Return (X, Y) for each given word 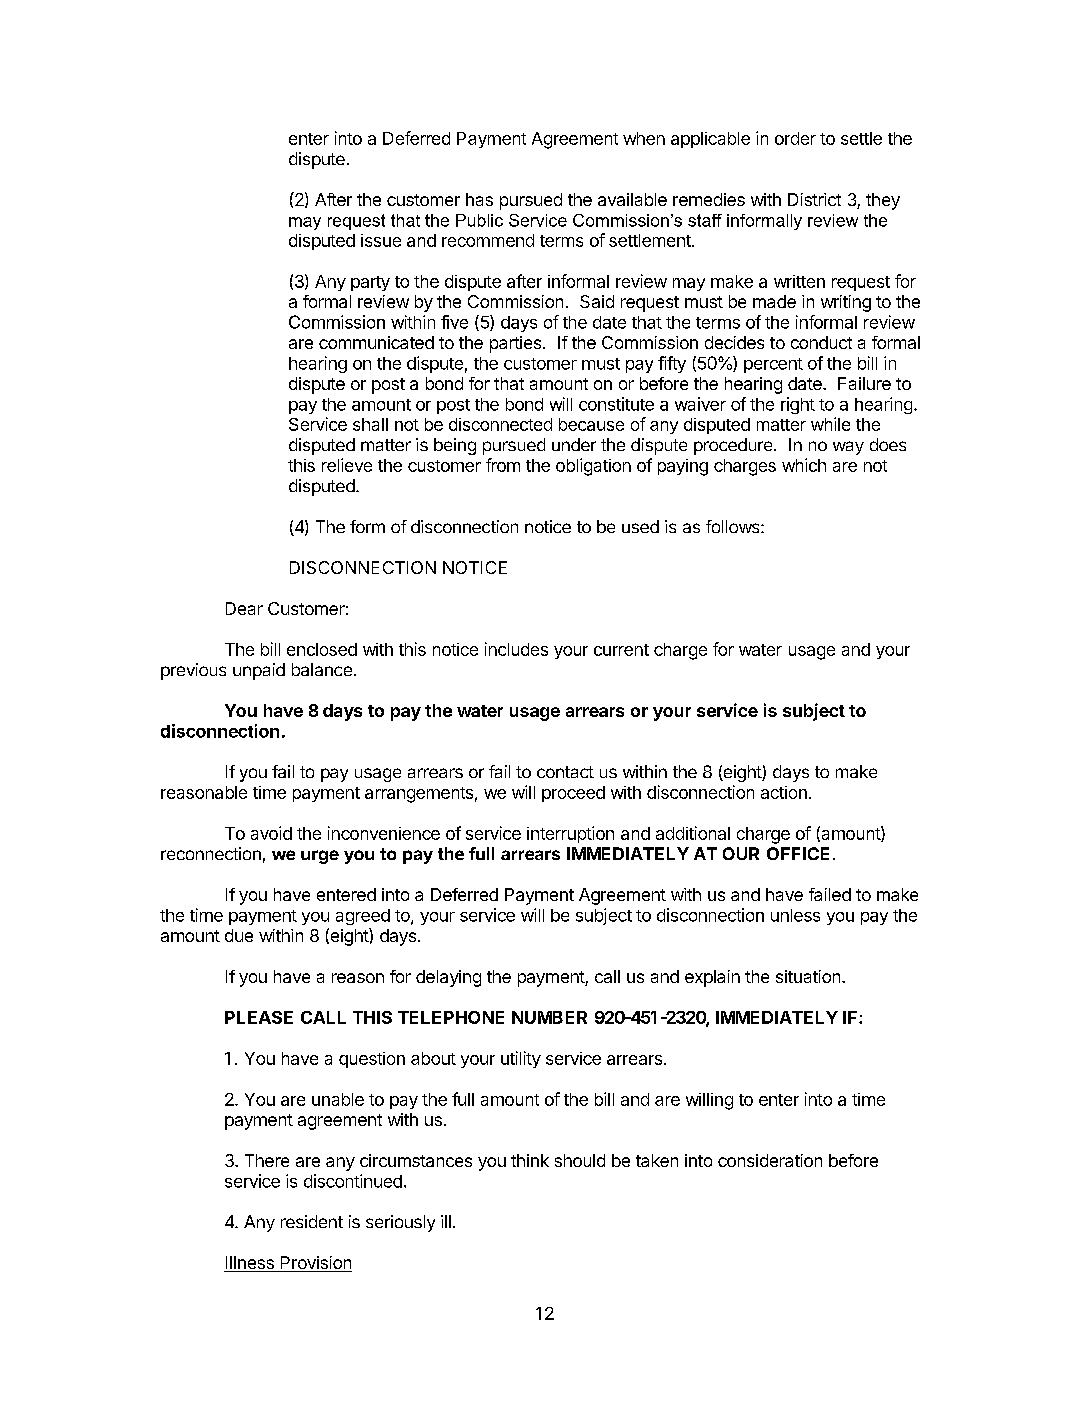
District (814, 199)
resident (312, 1221)
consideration (770, 1160)
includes (516, 649)
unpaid (259, 671)
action (784, 792)
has (479, 199)
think (530, 1160)
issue (381, 240)
